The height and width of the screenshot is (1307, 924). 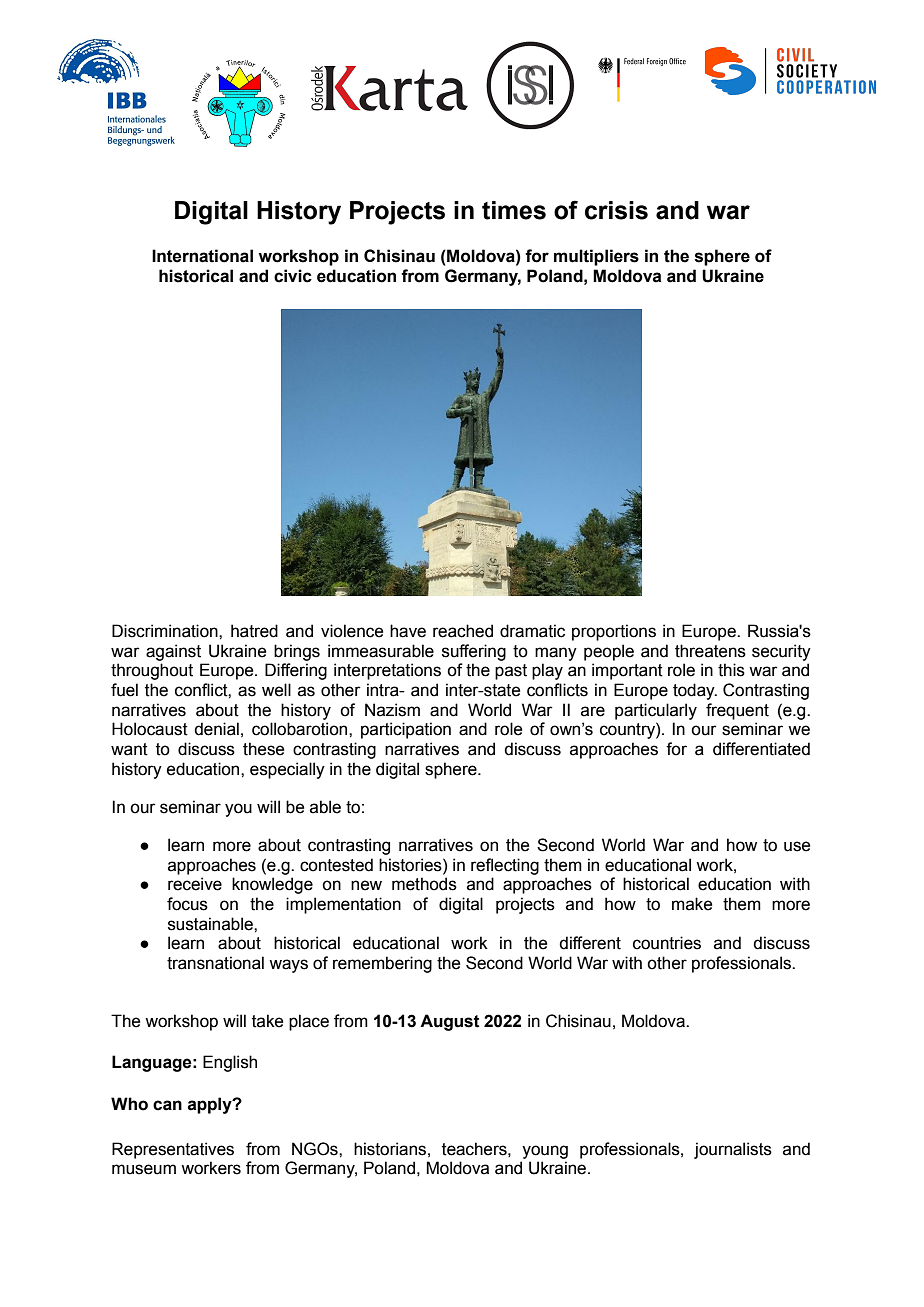 I want to click on reached, so click(x=463, y=631).
